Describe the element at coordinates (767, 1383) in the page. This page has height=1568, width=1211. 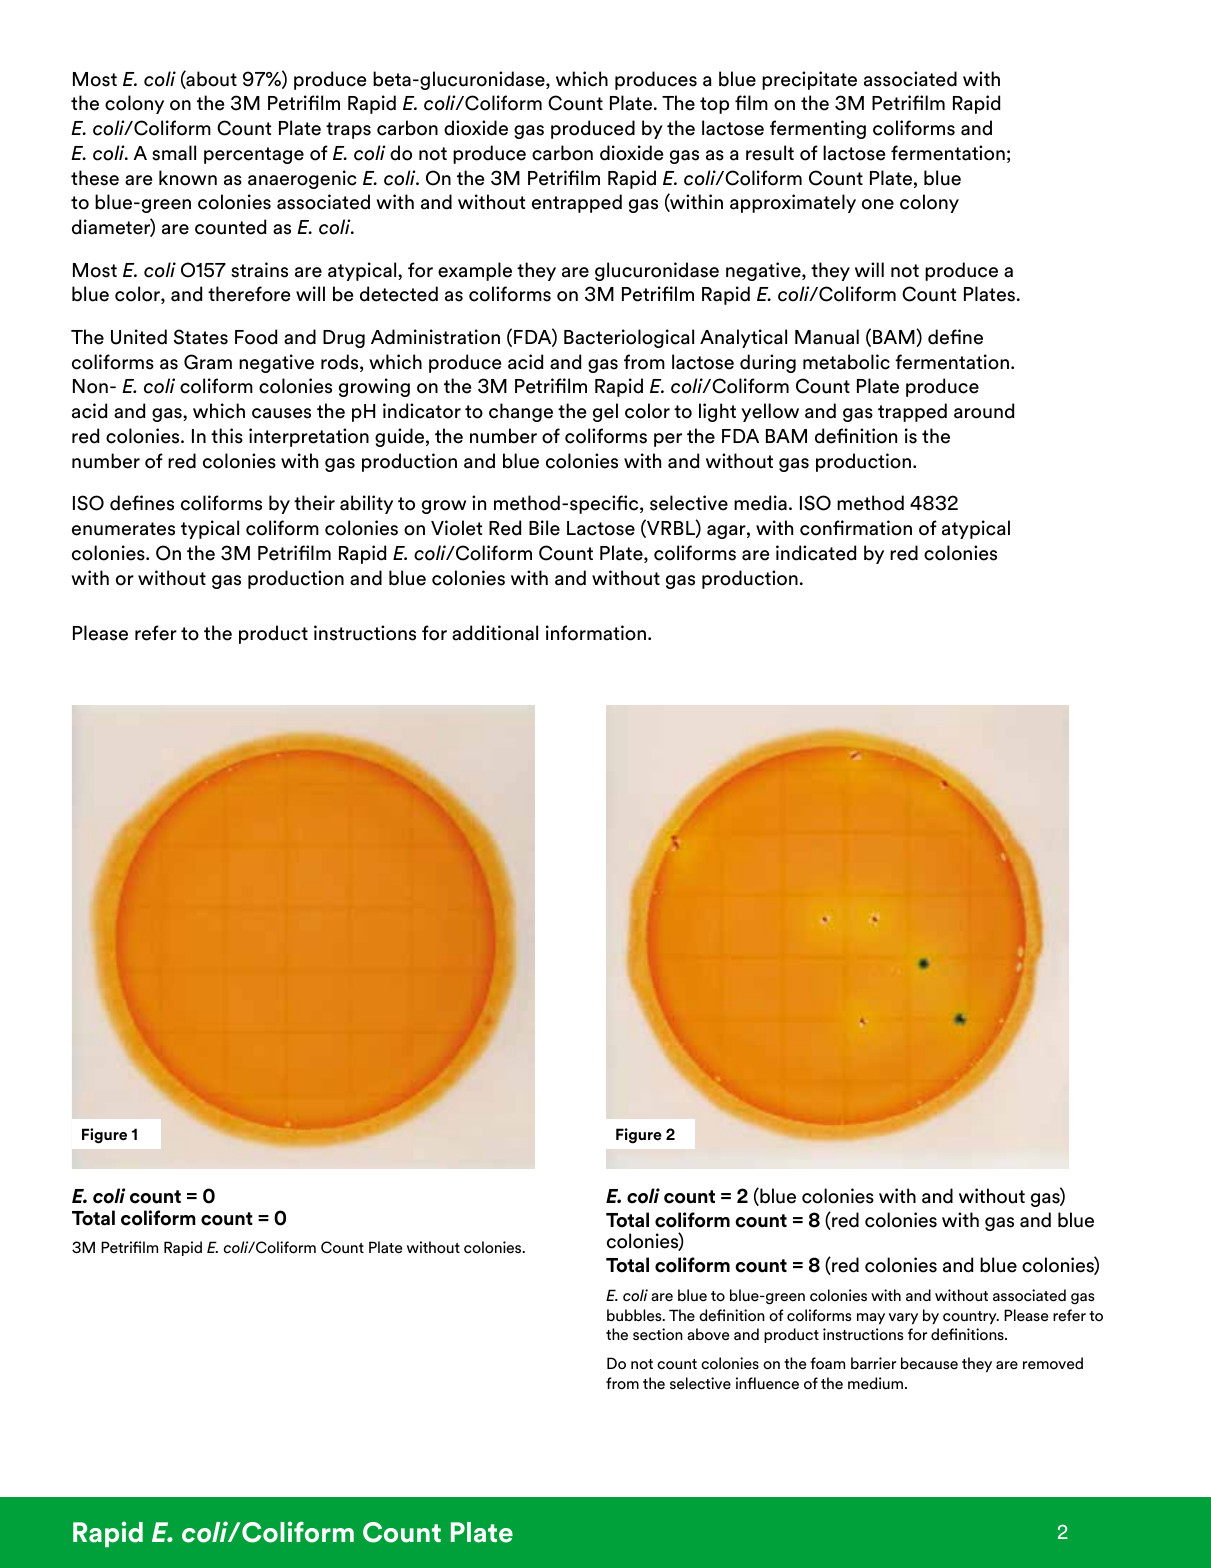
I see `influence` at that location.
